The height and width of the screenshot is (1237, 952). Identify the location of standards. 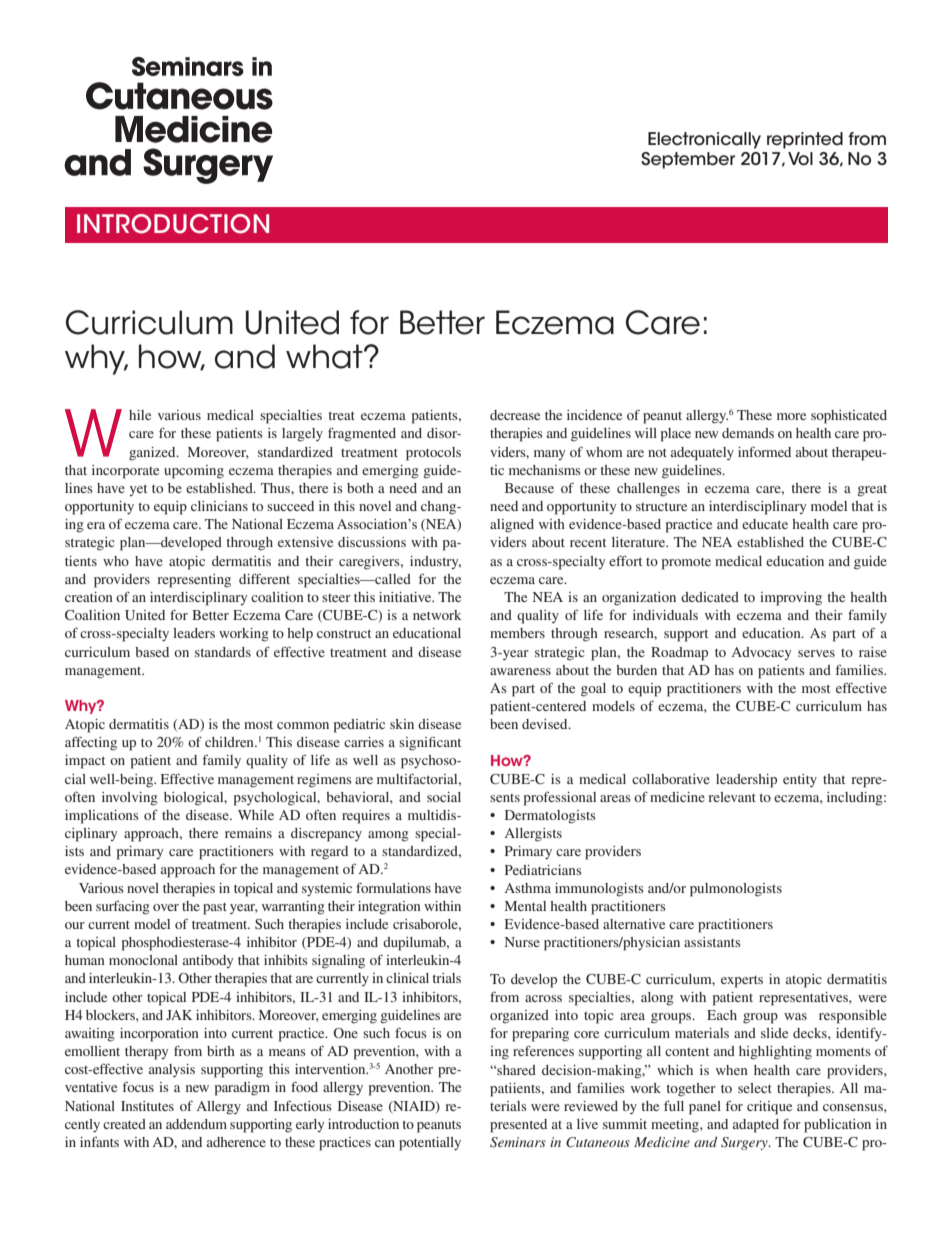
(223, 652).
